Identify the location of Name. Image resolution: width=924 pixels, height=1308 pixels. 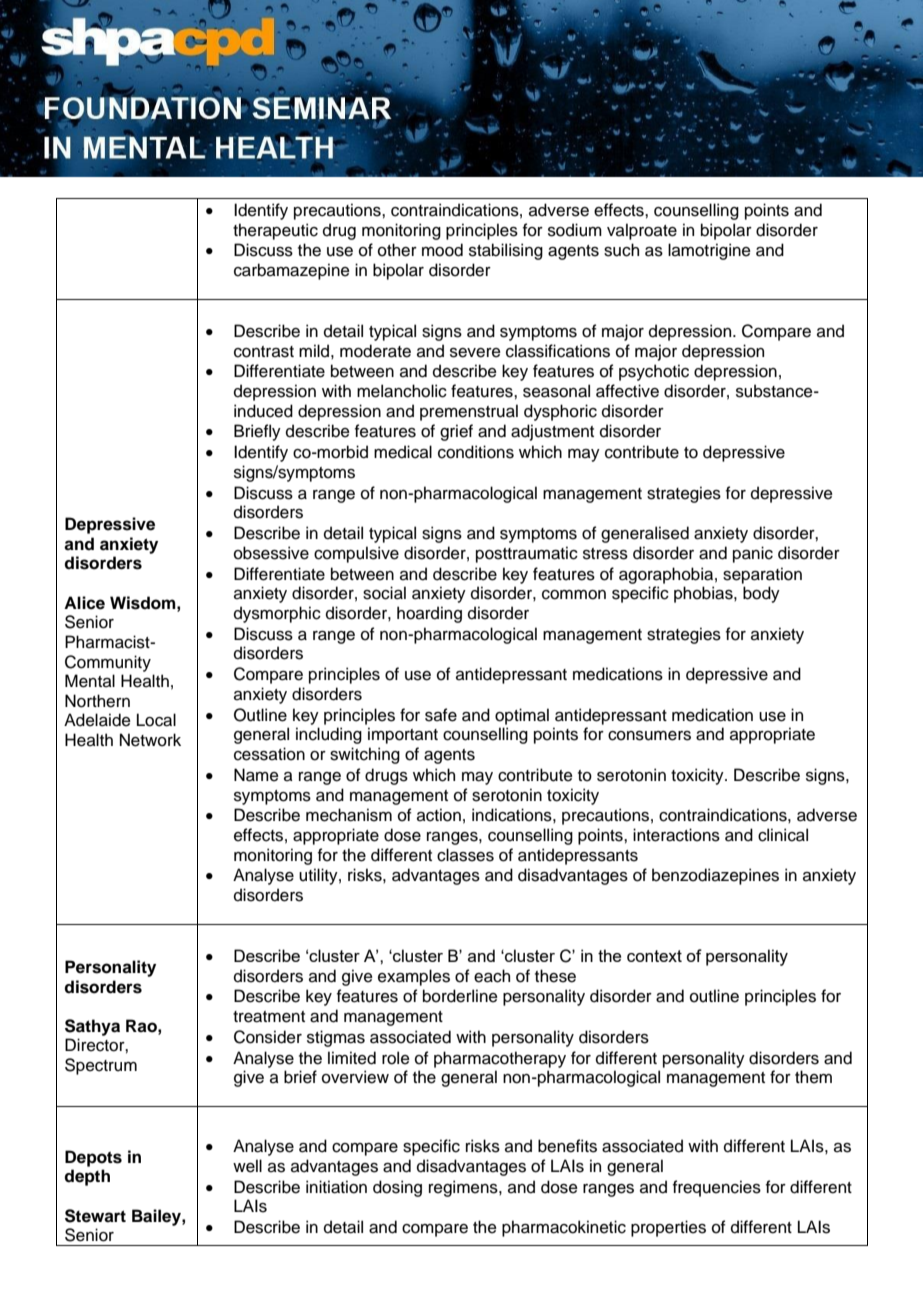
(256, 775).
